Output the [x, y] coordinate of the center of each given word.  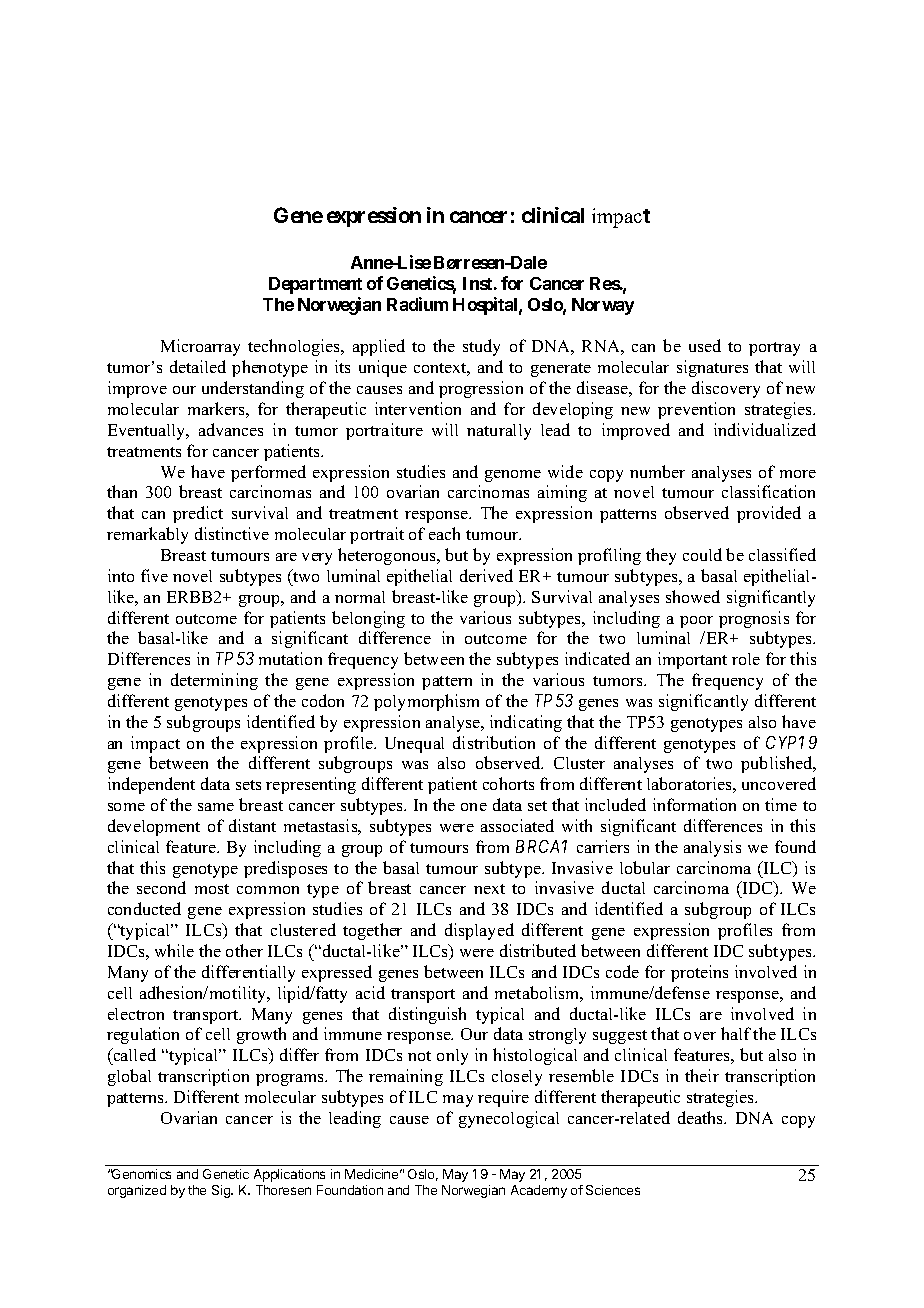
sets [248, 785]
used [705, 345]
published [778, 764]
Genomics [141, 1174]
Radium [417, 304]
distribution [494, 742]
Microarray [200, 347]
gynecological [509, 1119]
